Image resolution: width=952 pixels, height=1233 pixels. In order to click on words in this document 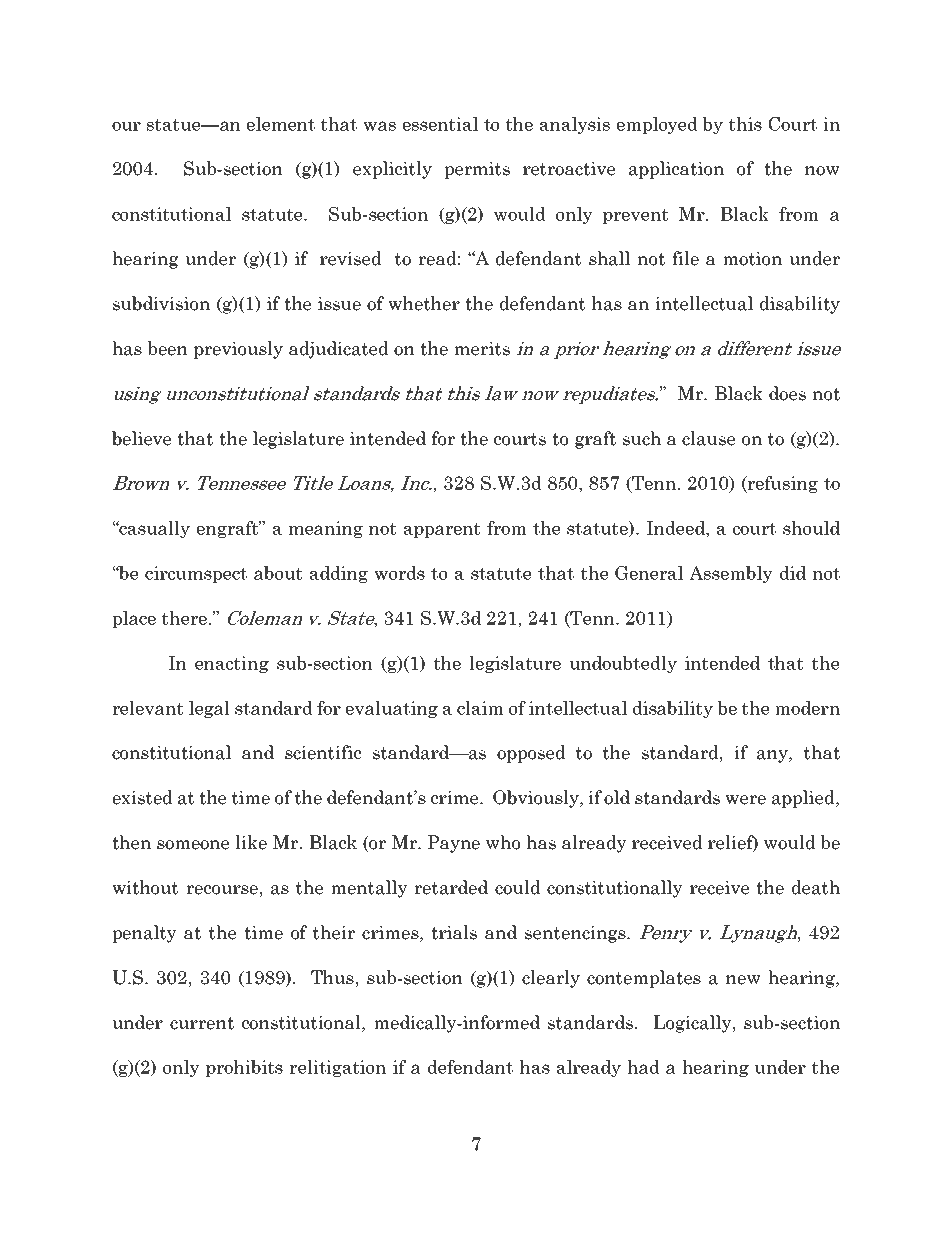, I will do `click(399, 573)`.
